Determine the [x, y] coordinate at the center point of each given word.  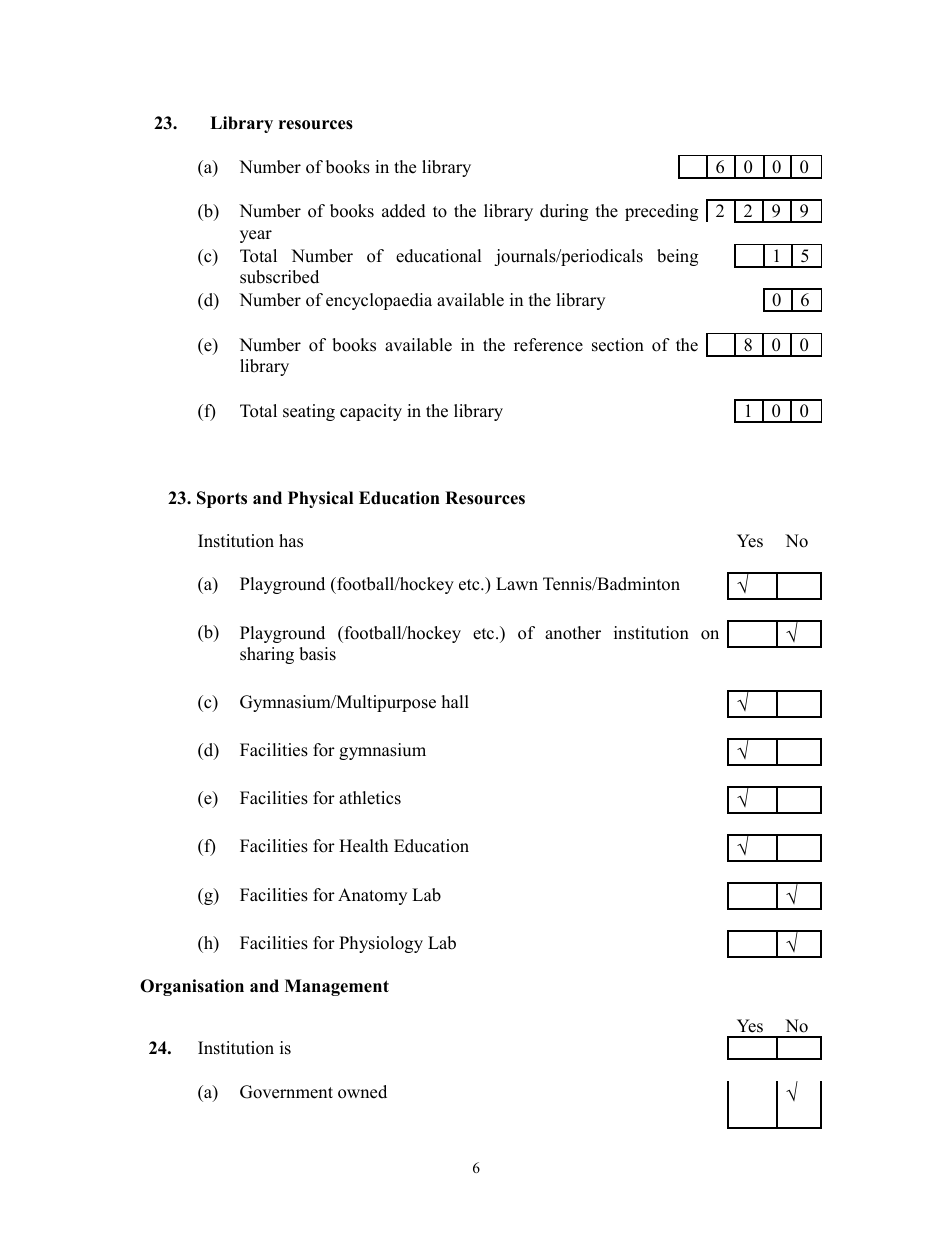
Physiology [381, 944]
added [404, 211]
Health [363, 846]
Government [286, 1092]
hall [455, 701]
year [256, 236]
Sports [222, 499]
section [618, 345]
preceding [661, 212]
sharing [267, 655]
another [573, 633]
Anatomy [372, 896]
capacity [371, 412]
